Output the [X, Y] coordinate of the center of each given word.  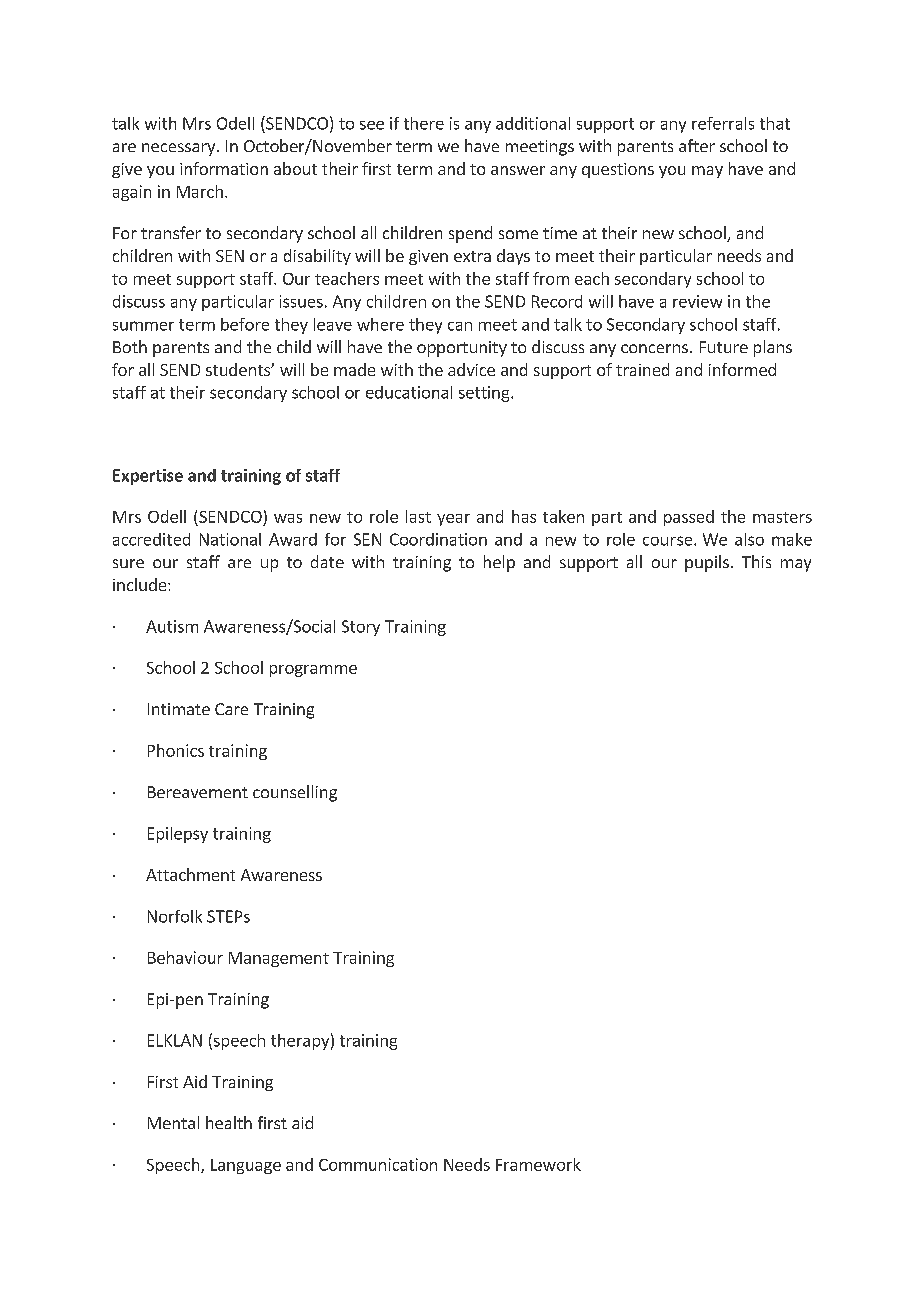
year [453, 520]
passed [689, 518]
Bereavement [198, 792]
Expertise [148, 477]
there [424, 123]
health [229, 1122]
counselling [295, 793]
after [697, 145]
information [224, 168]
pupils [707, 563]
